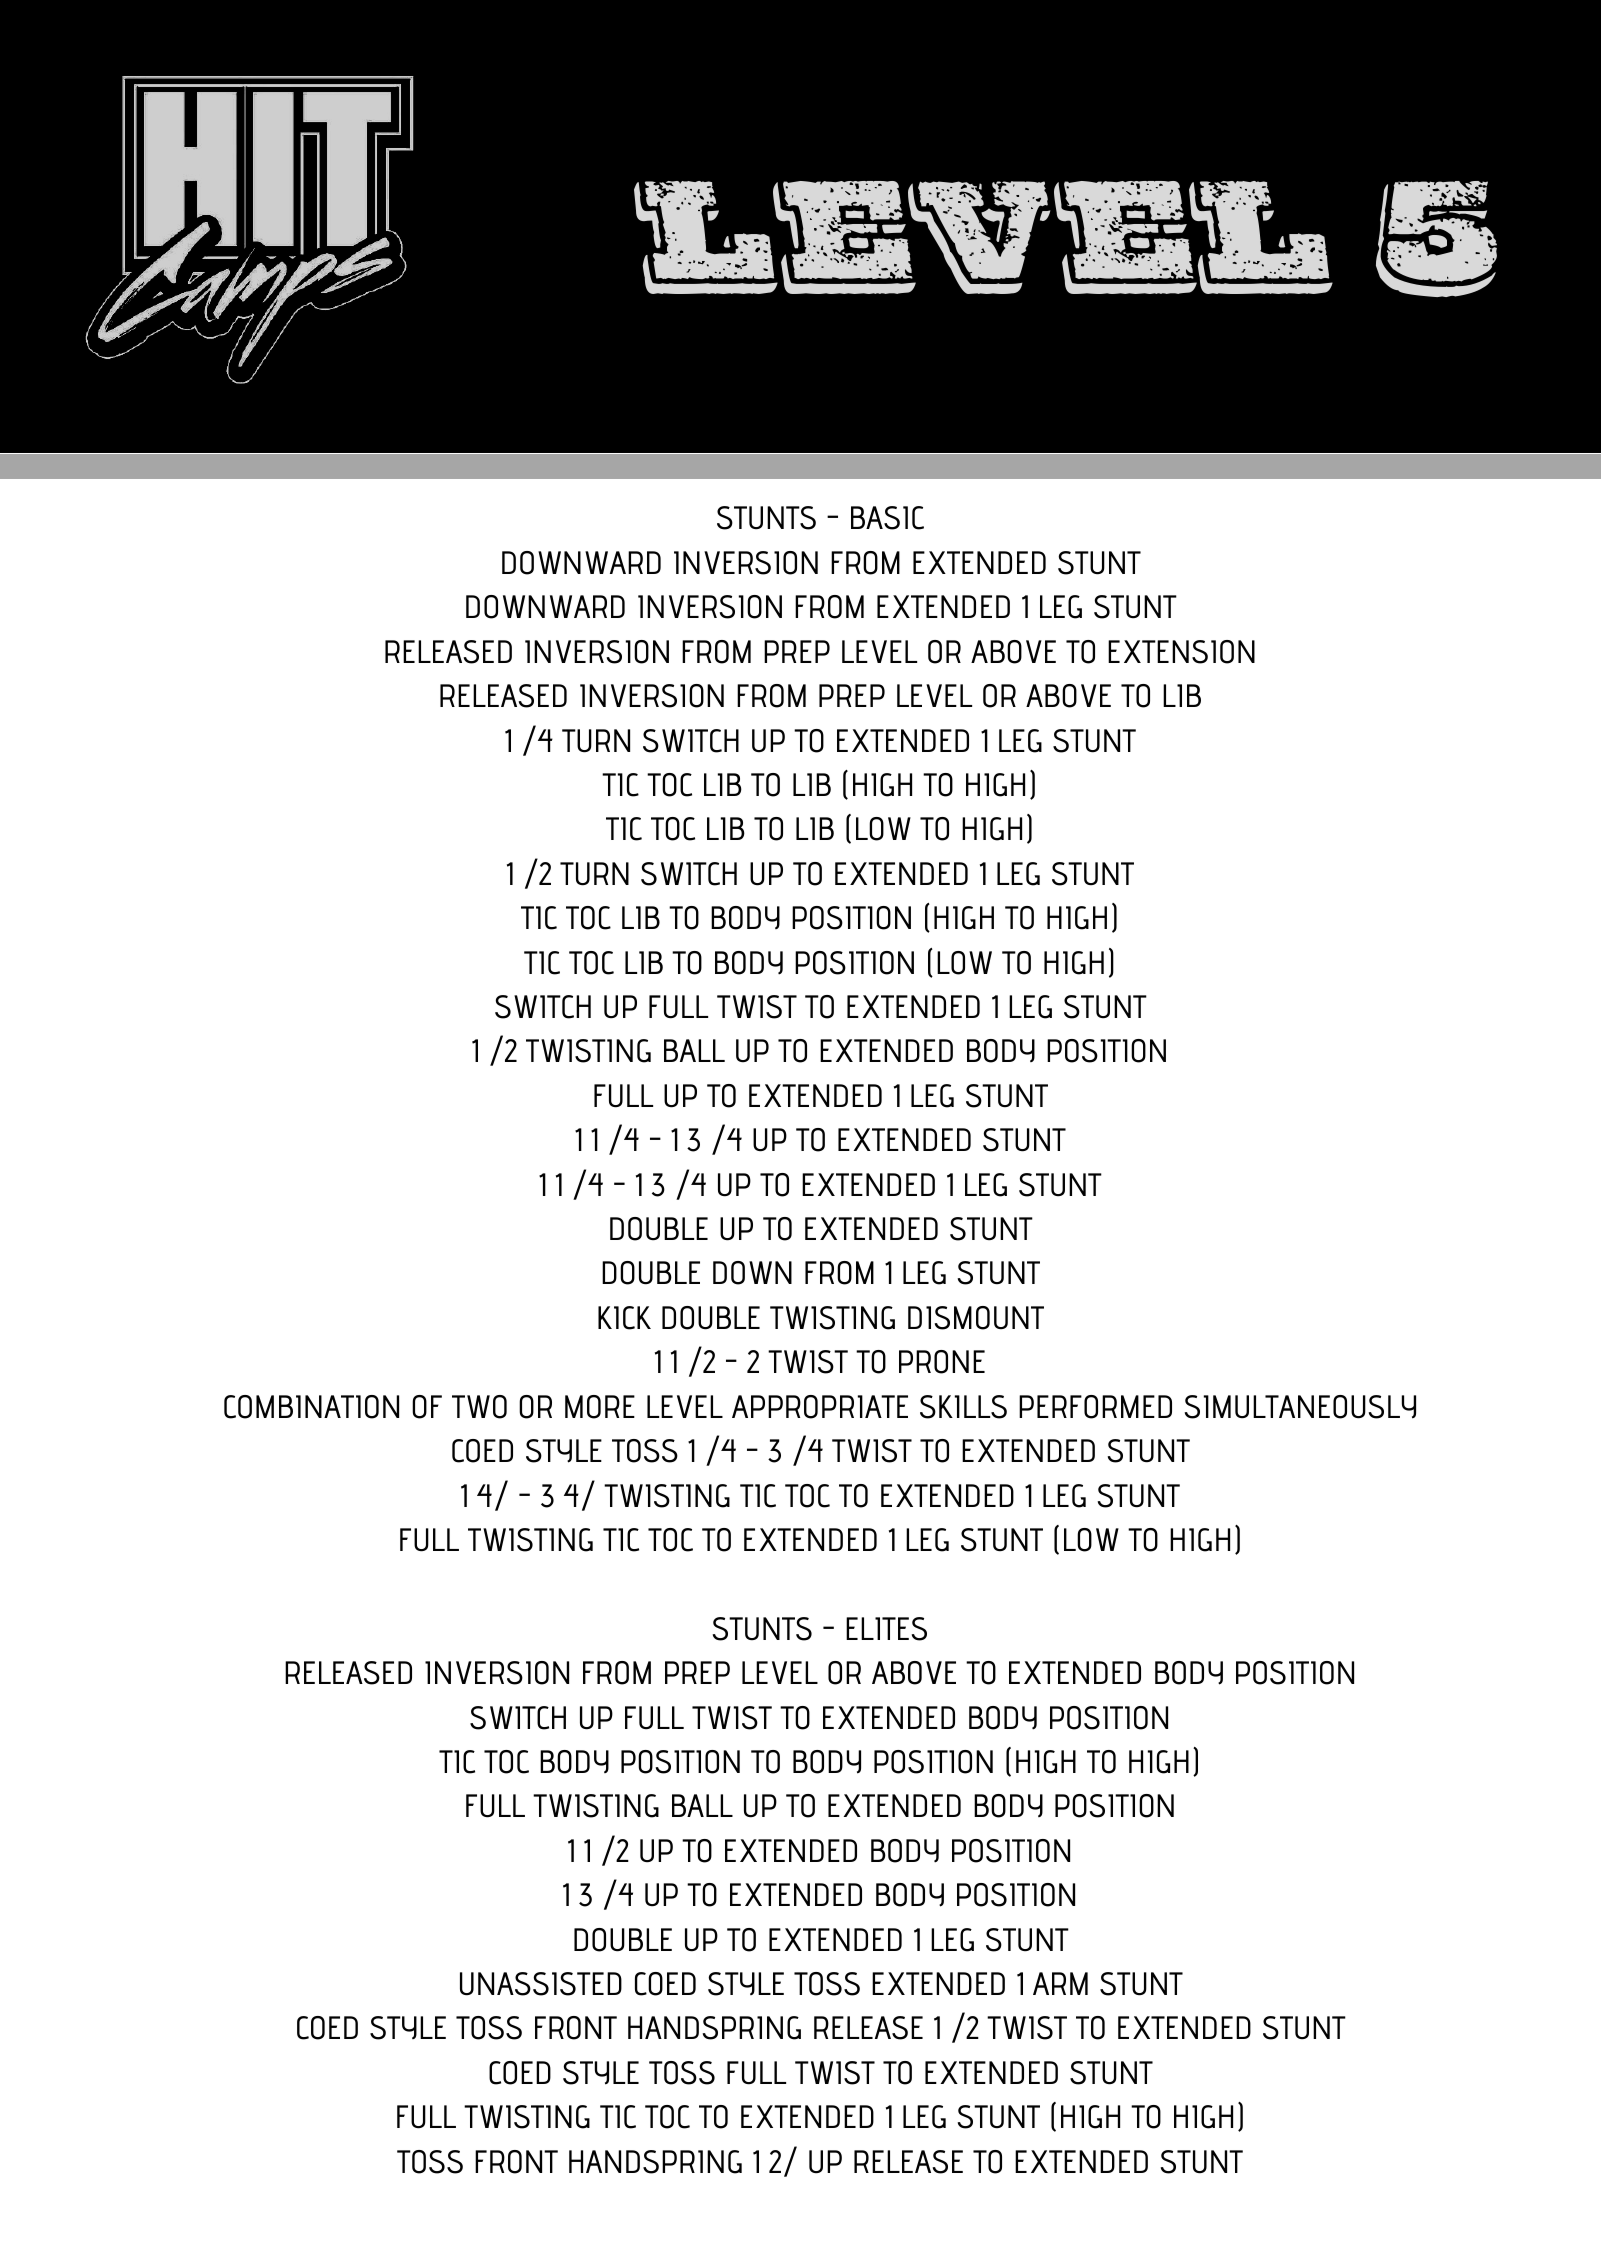 This screenshot has width=1601, height=2265. Describe the element at coordinates (976, 1318) in the screenshot. I see `DISMOUNT` at that location.
